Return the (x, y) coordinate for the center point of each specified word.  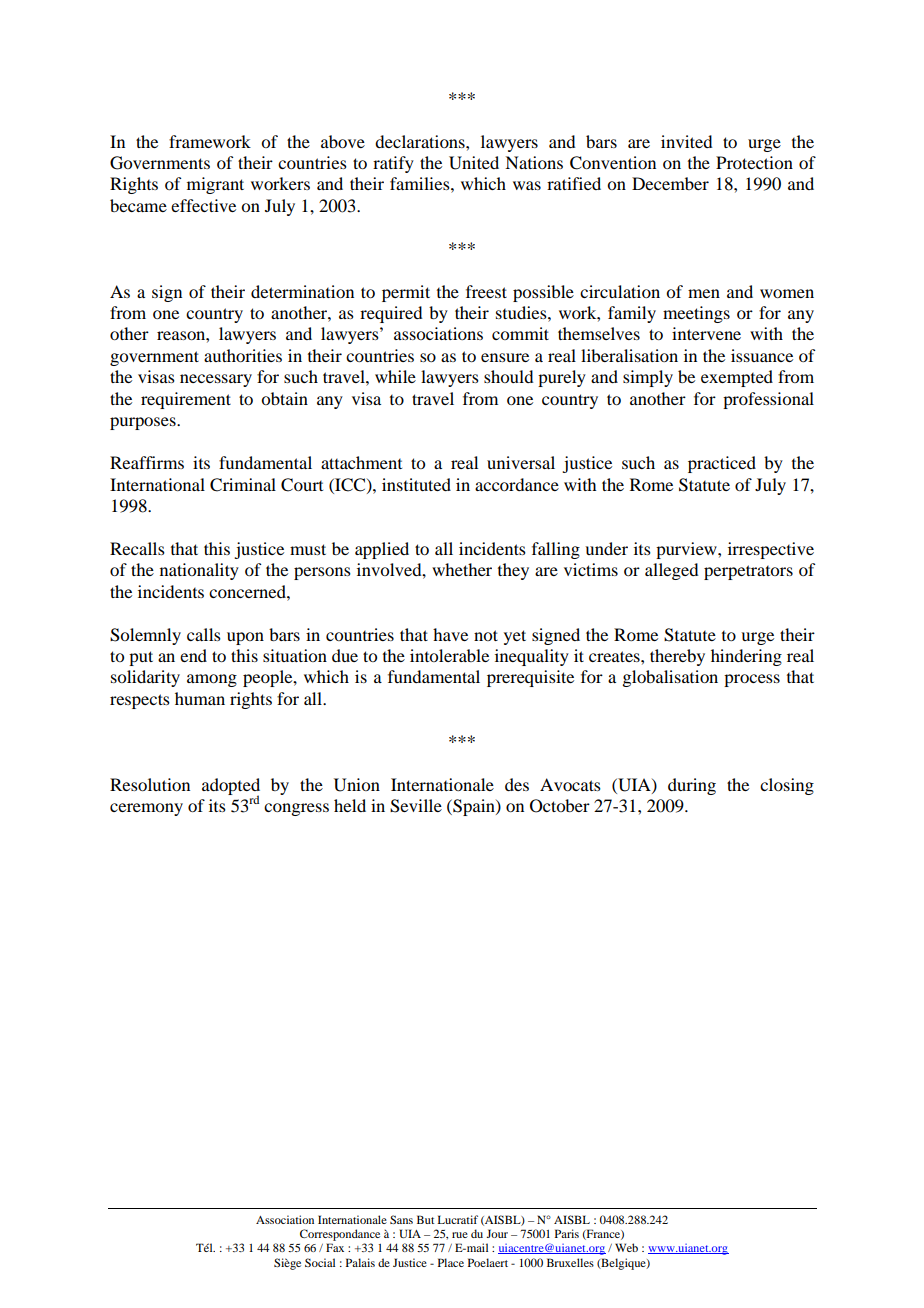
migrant (215, 185)
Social (320, 1262)
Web (626, 1247)
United (474, 163)
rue (460, 1235)
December (670, 183)
